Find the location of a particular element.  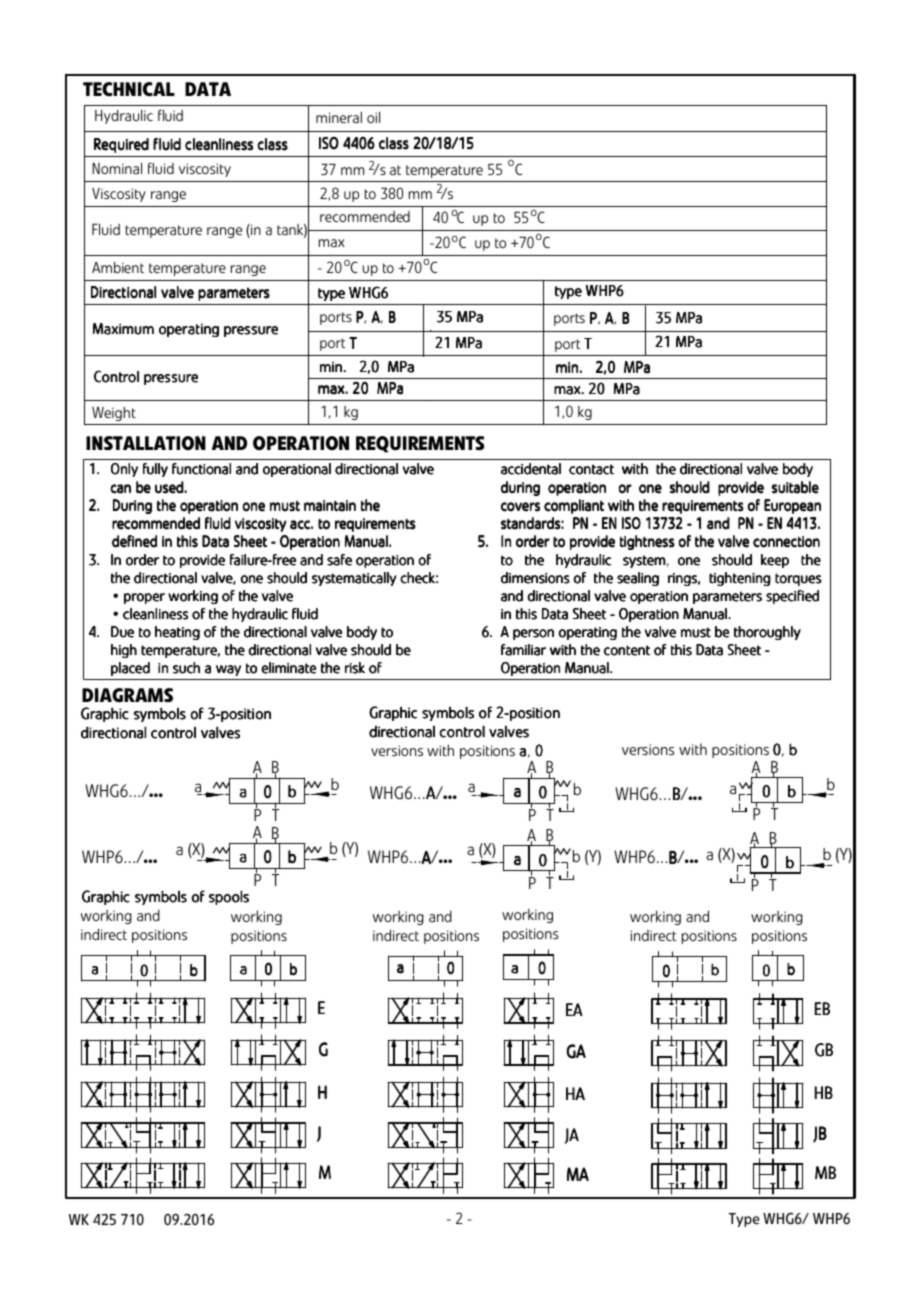

INSTALLATION is located at coordinates (146, 443).
